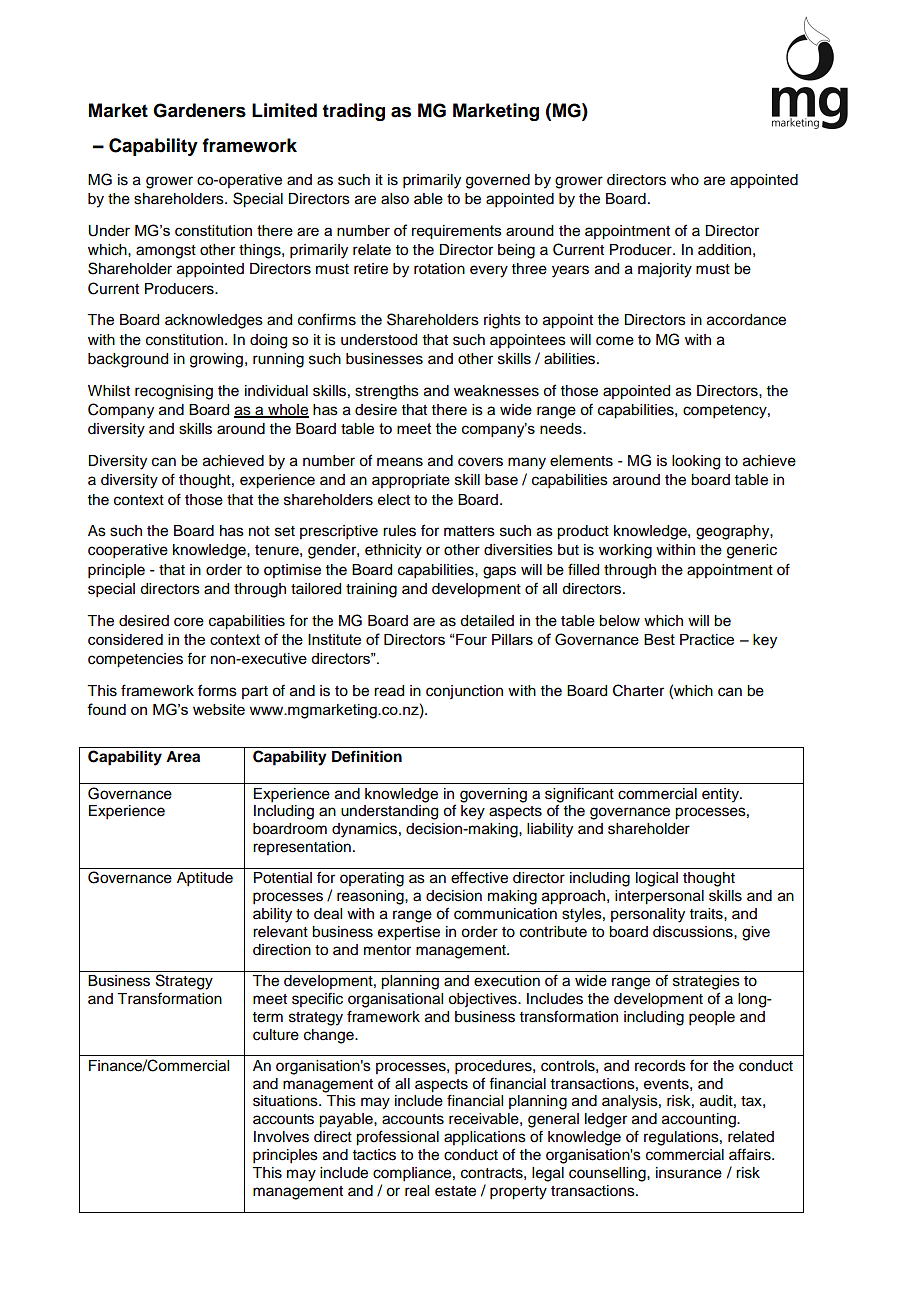 The height and width of the page is (1308, 924). Describe the element at coordinates (689, 1173) in the page. I see `insurance` at that location.
